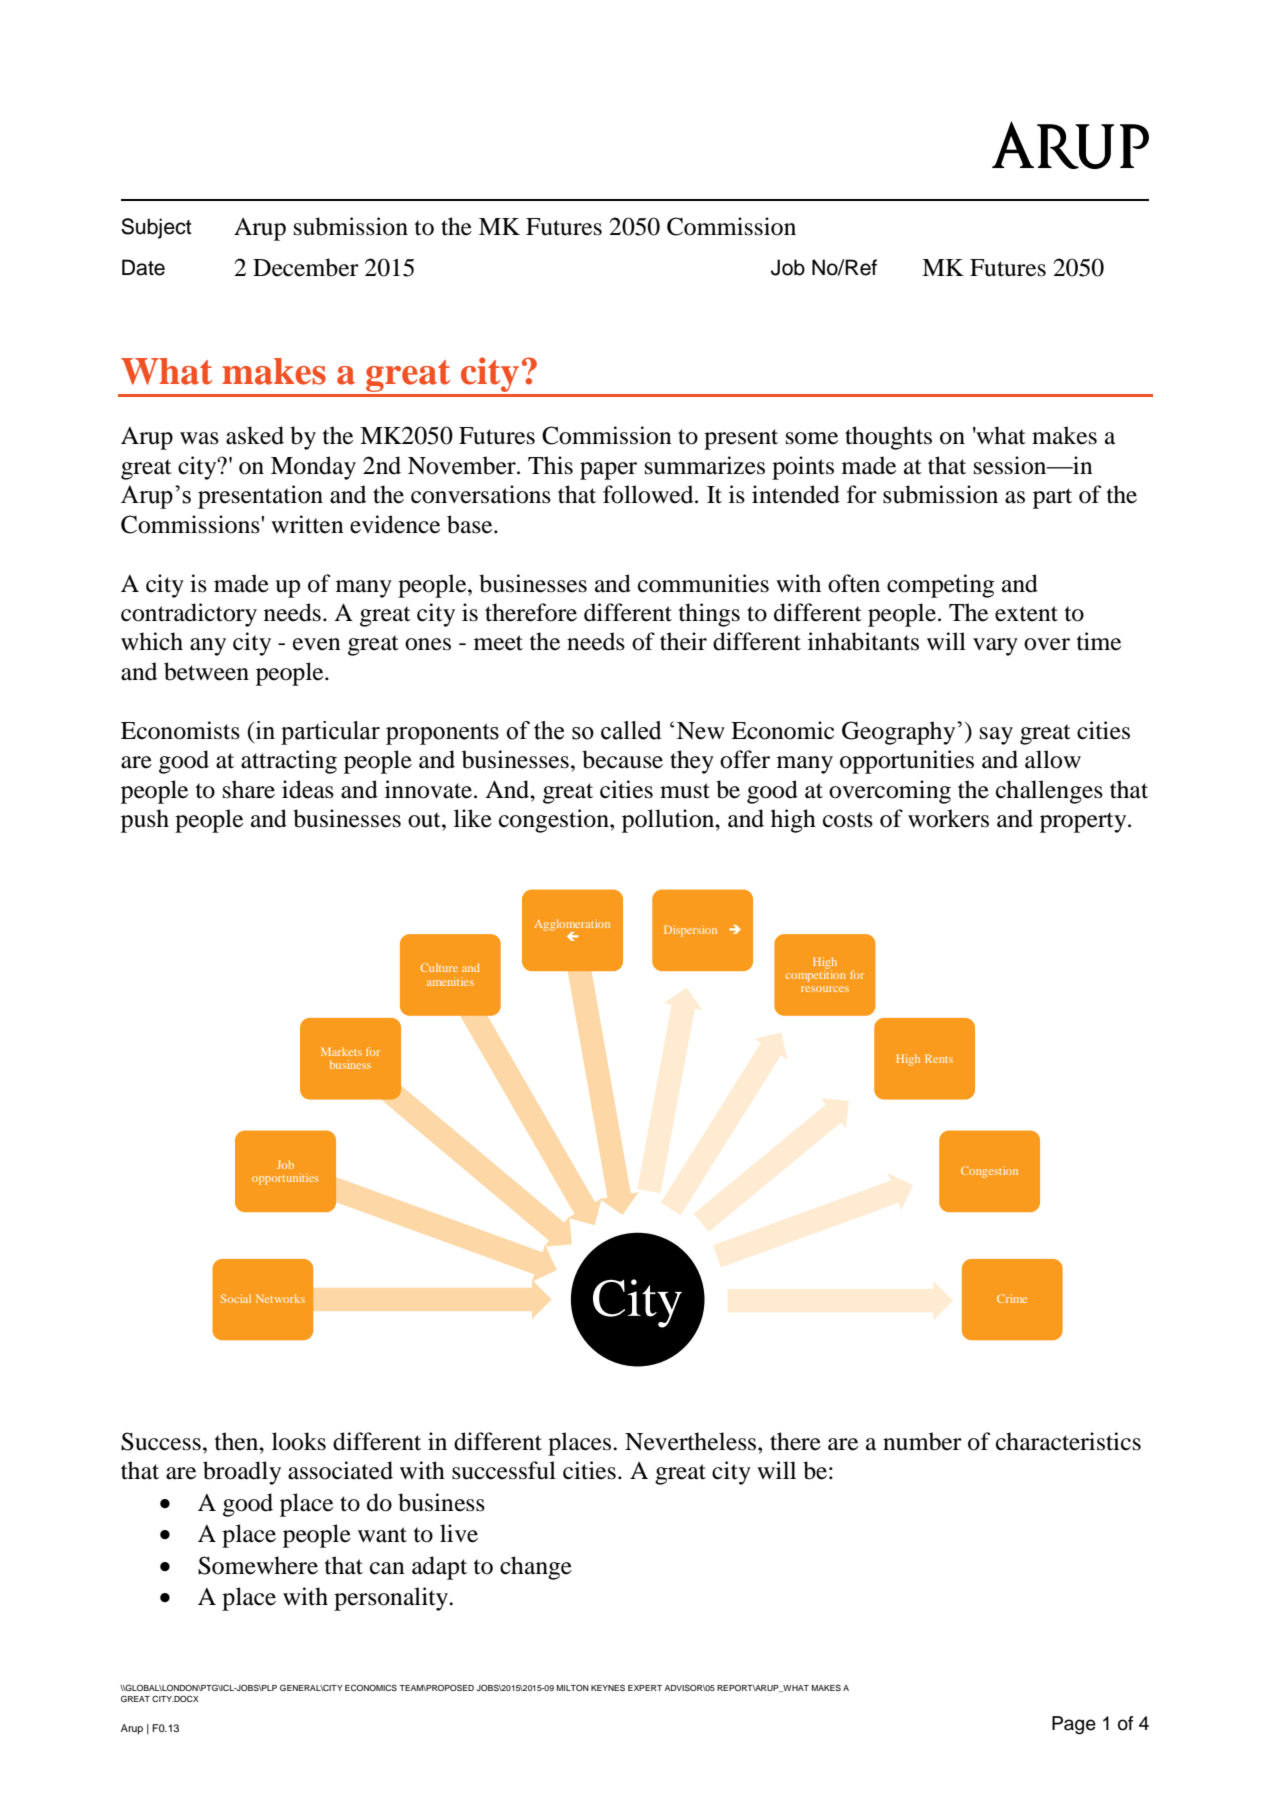 This page has width=1270, height=1797. Describe the element at coordinates (1074, 1725) in the page. I see `Page` at that location.
